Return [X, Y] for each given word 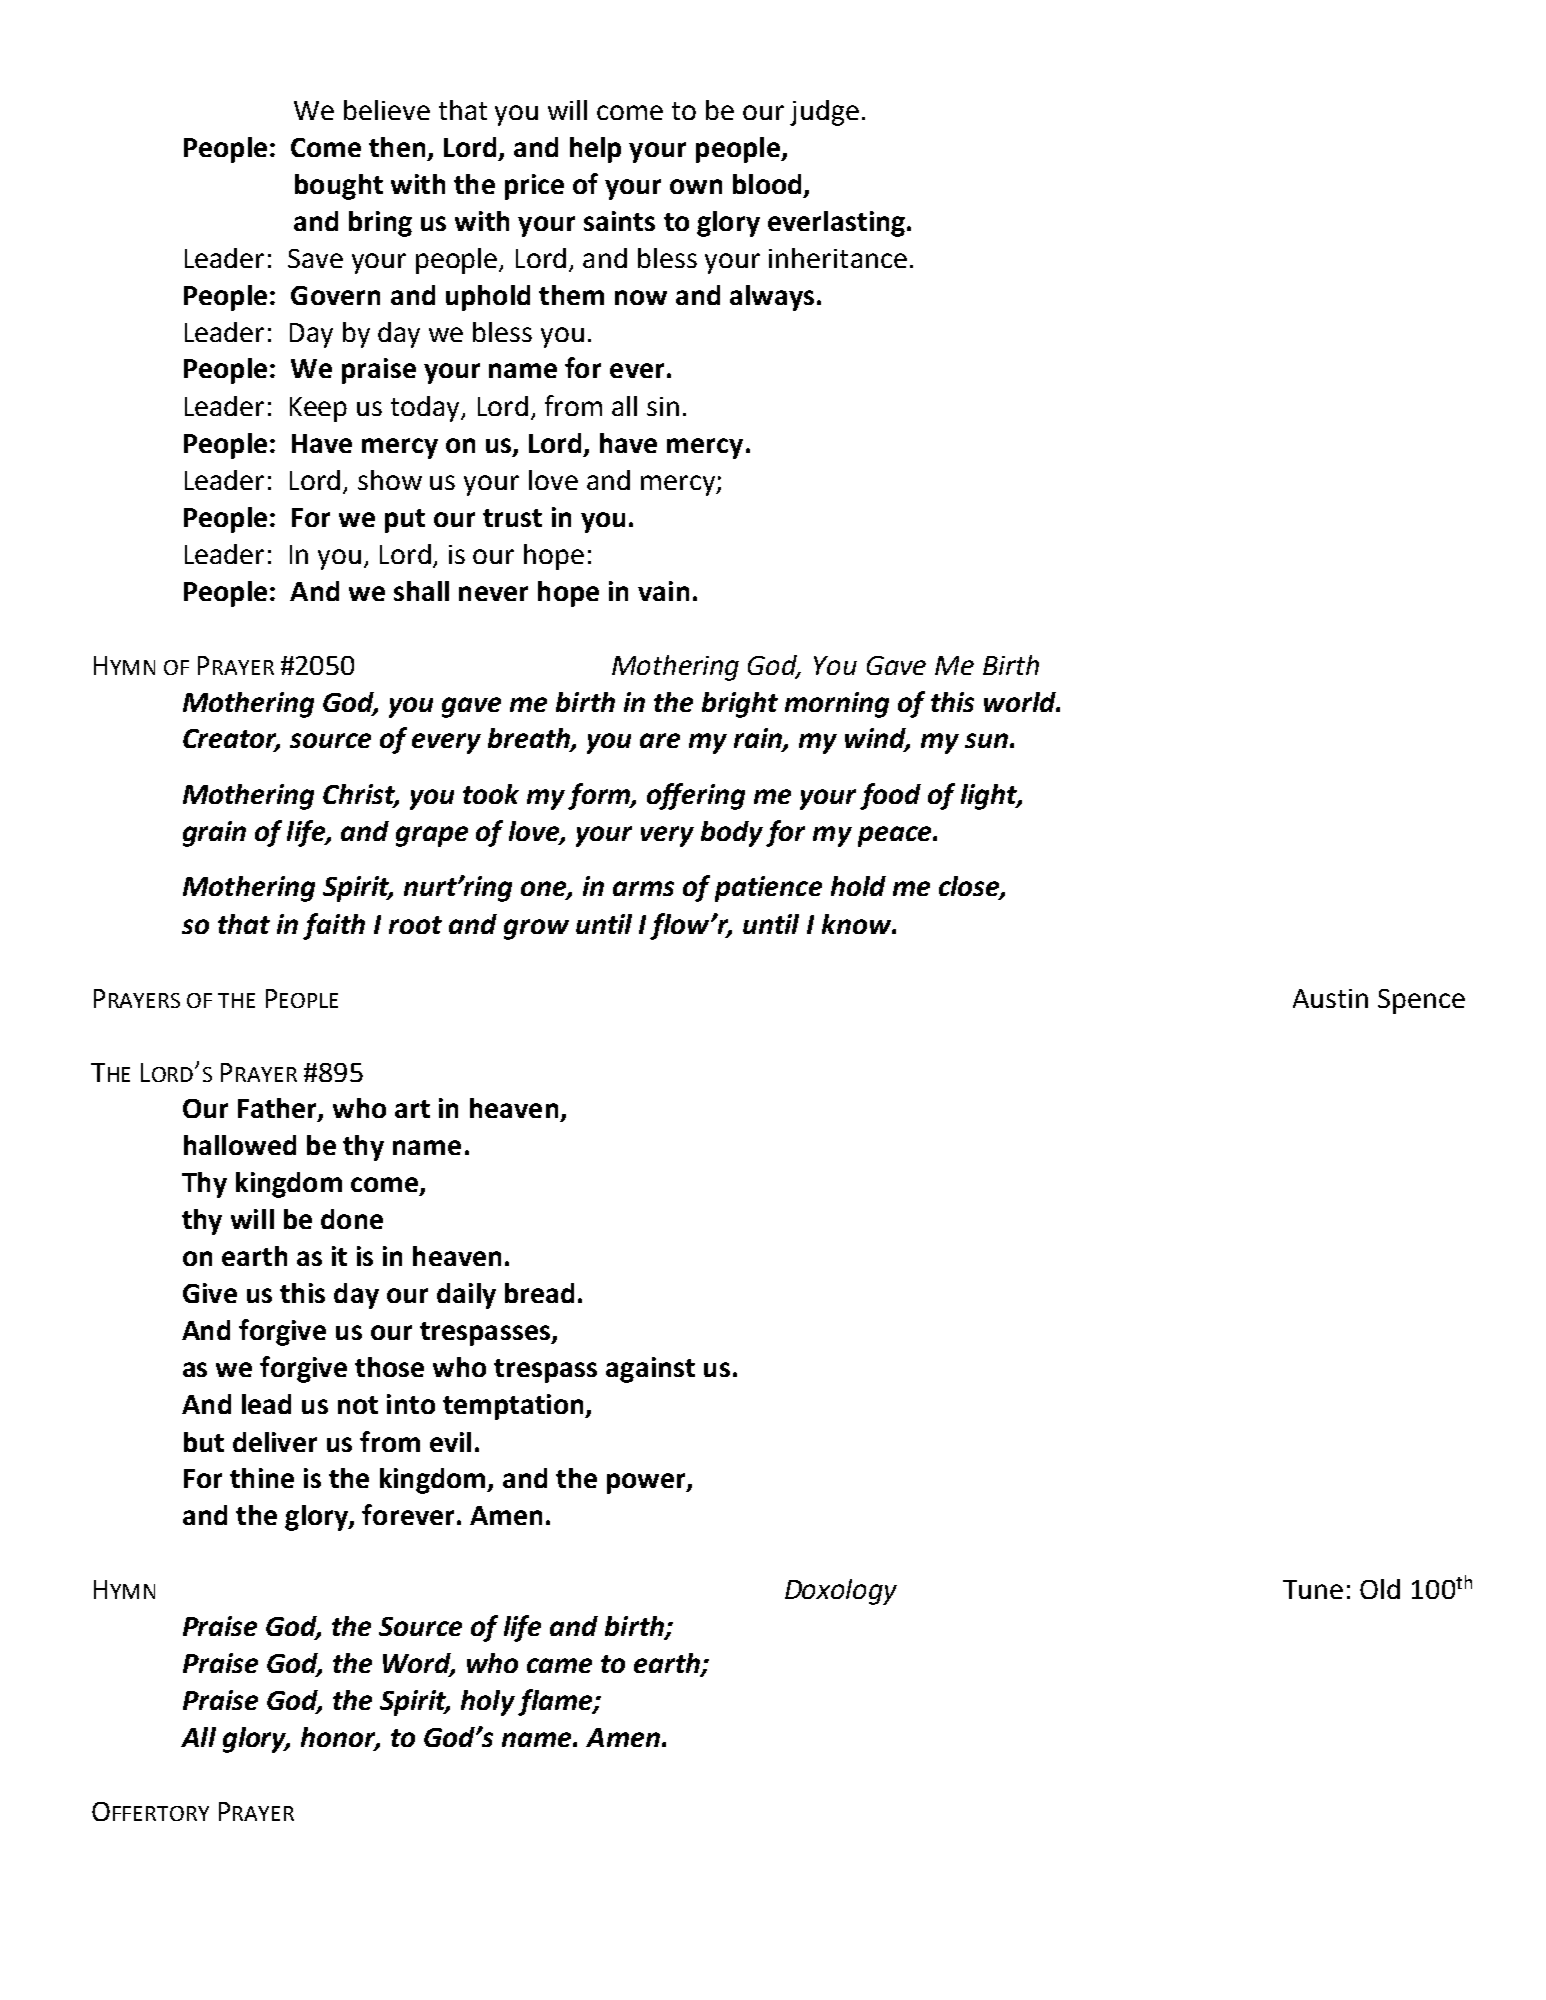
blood [767, 184]
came [559, 1665]
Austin [1330, 998]
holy [488, 1703]
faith [334, 926]
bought [339, 187]
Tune [1313, 1589]
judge [824, 113]
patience [768, 889]
